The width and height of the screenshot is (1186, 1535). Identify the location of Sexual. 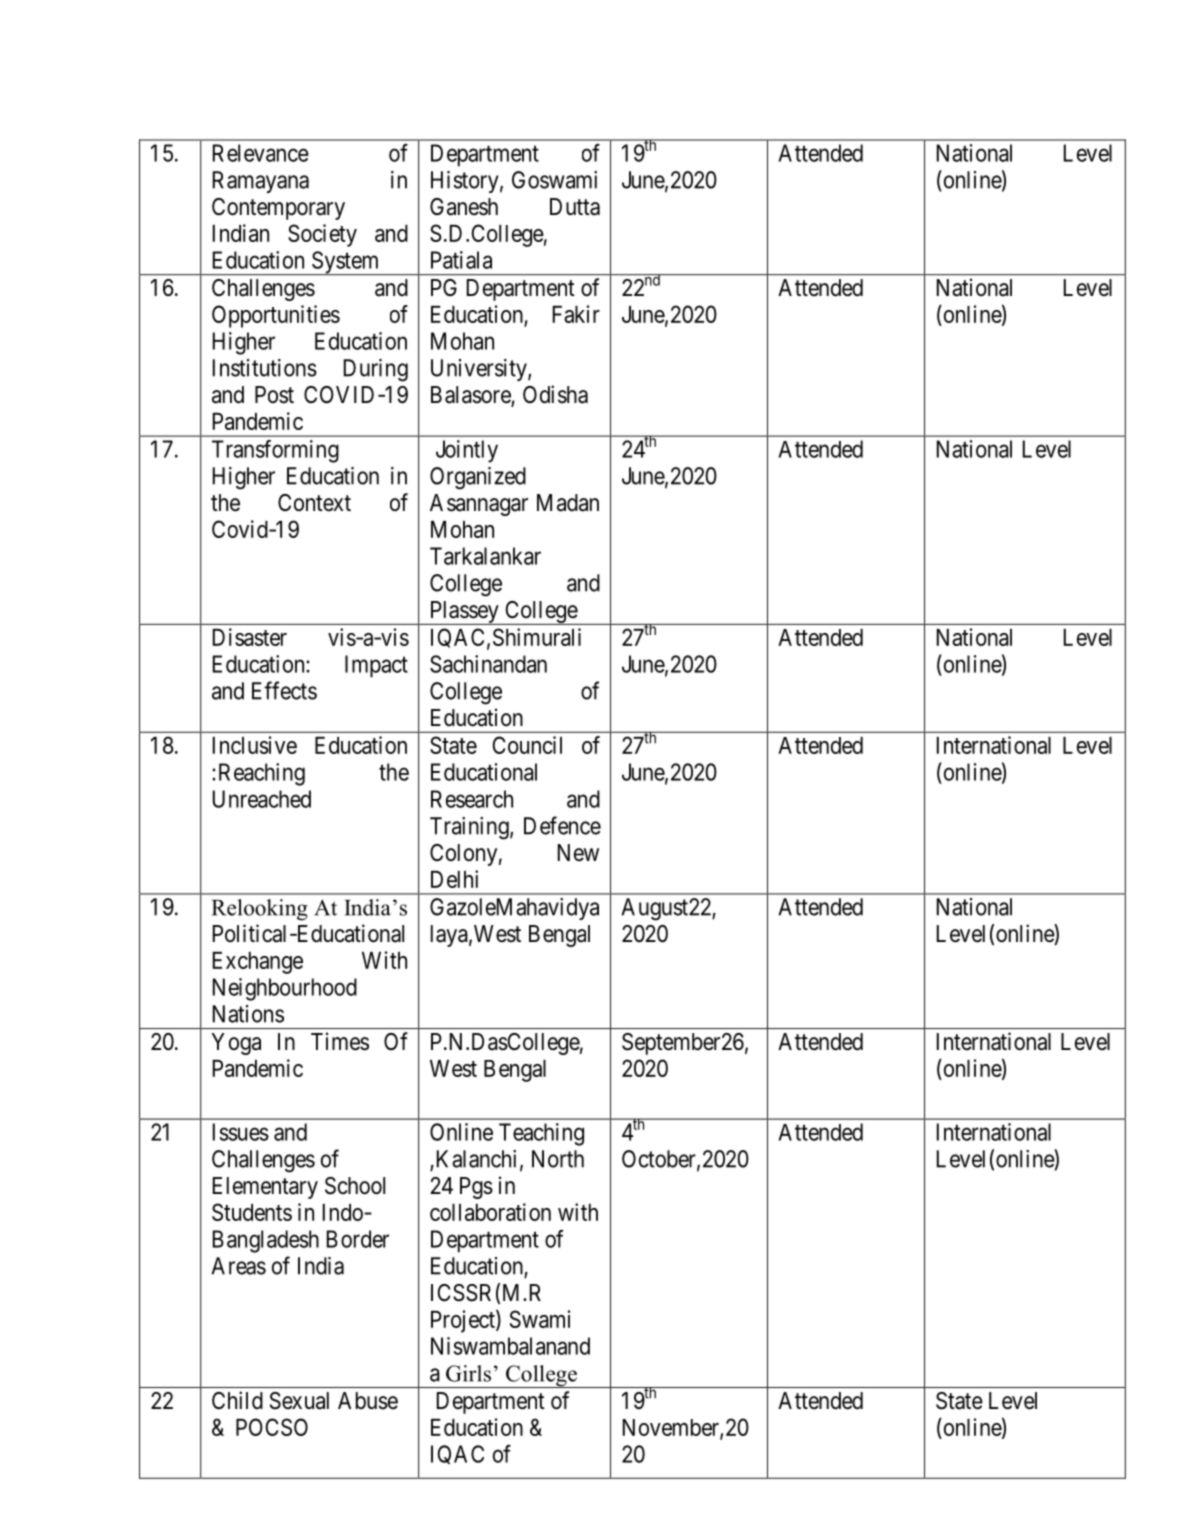
(299, 1401).
